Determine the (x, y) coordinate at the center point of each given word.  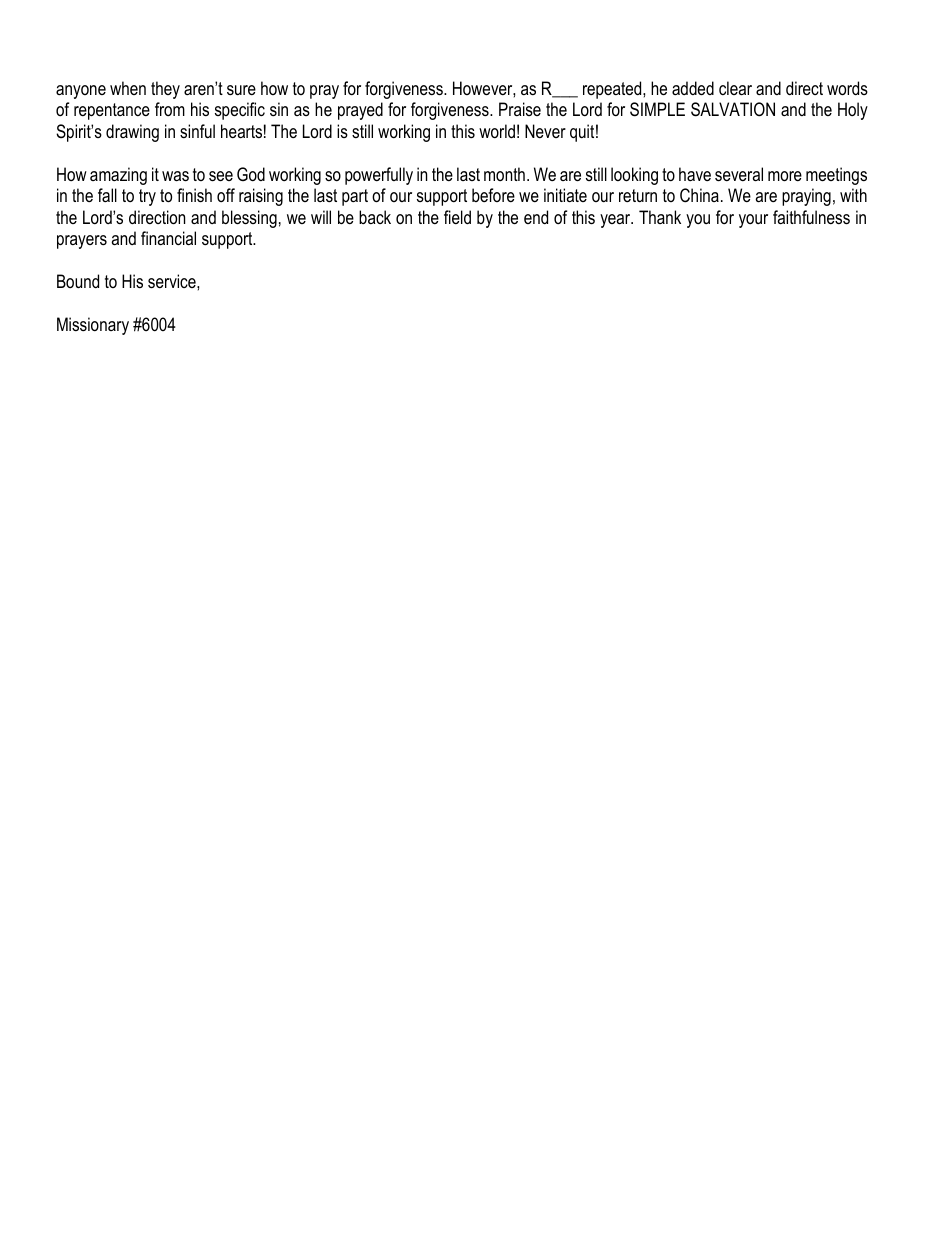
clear (735, 88)
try (147, 197)
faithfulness (811, 217)
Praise (520, 109)
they (165, 90)
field (457, 217)
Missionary (93, 326)
